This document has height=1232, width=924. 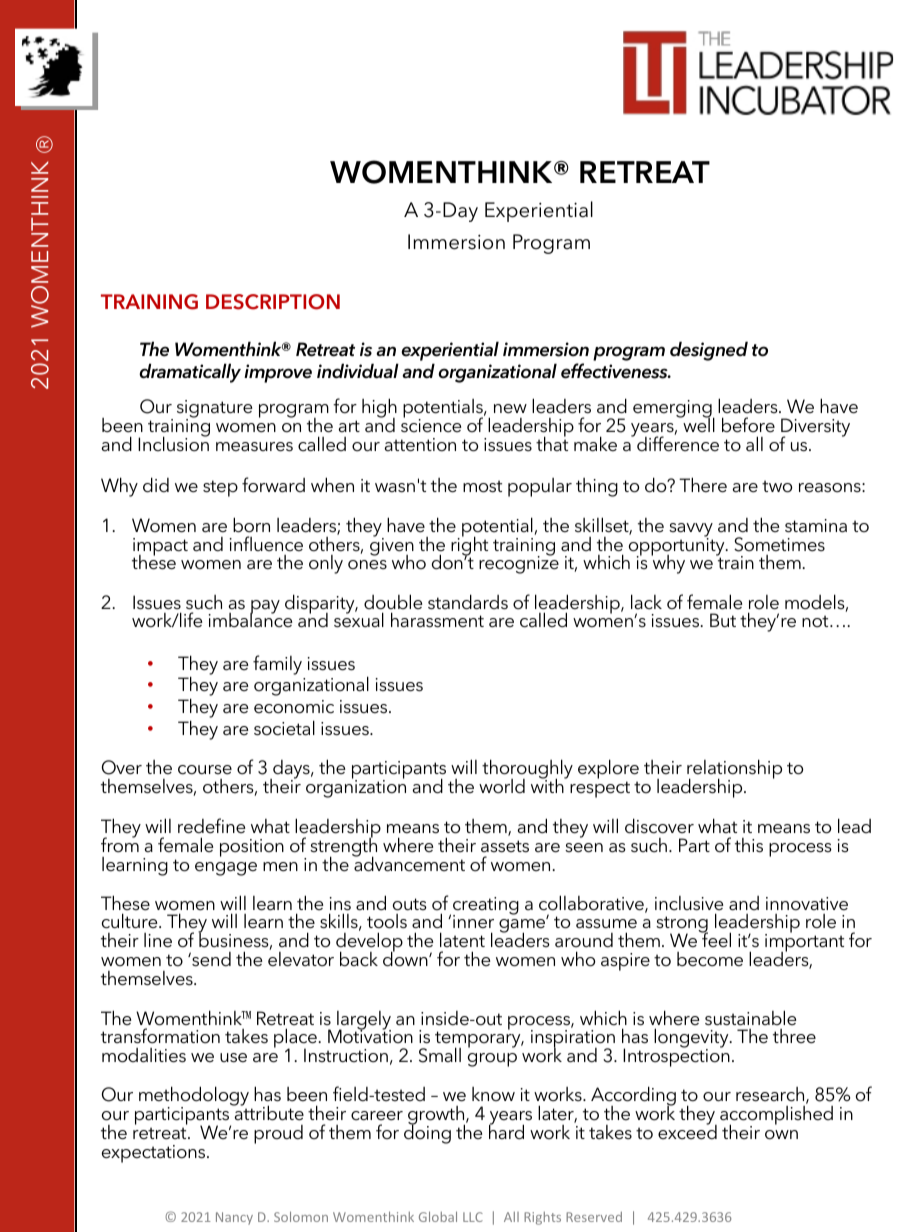 I want to click on individual, so click(x=358, y=371).
